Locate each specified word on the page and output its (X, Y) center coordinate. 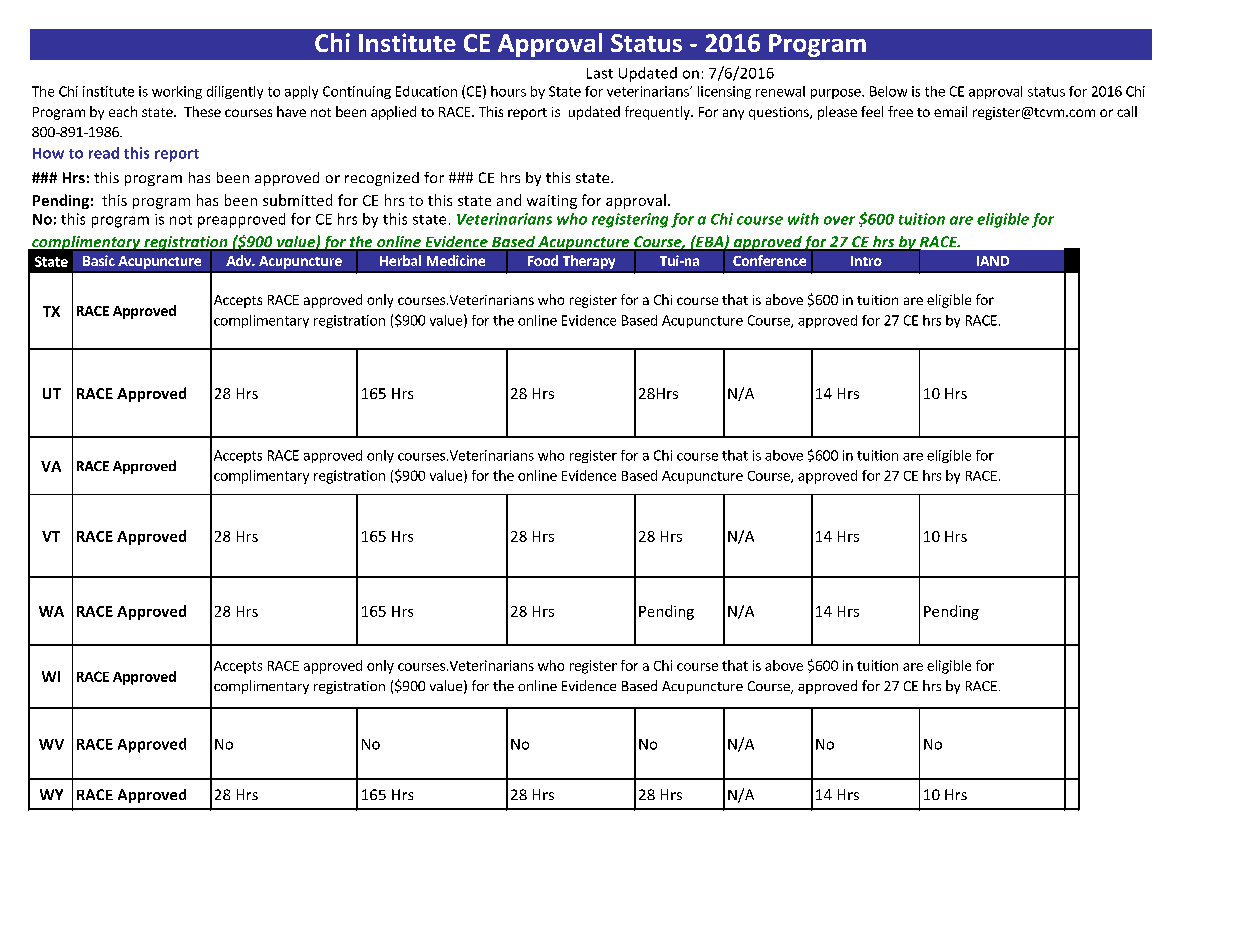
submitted (297, 200)
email (950, 111)
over (839, 220)
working (177, 92)
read (104, 153)
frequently (658, 113)
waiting (552, 202)
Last (600, 73)
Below (888, 91)
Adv (240, 260)
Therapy (589, 262)
